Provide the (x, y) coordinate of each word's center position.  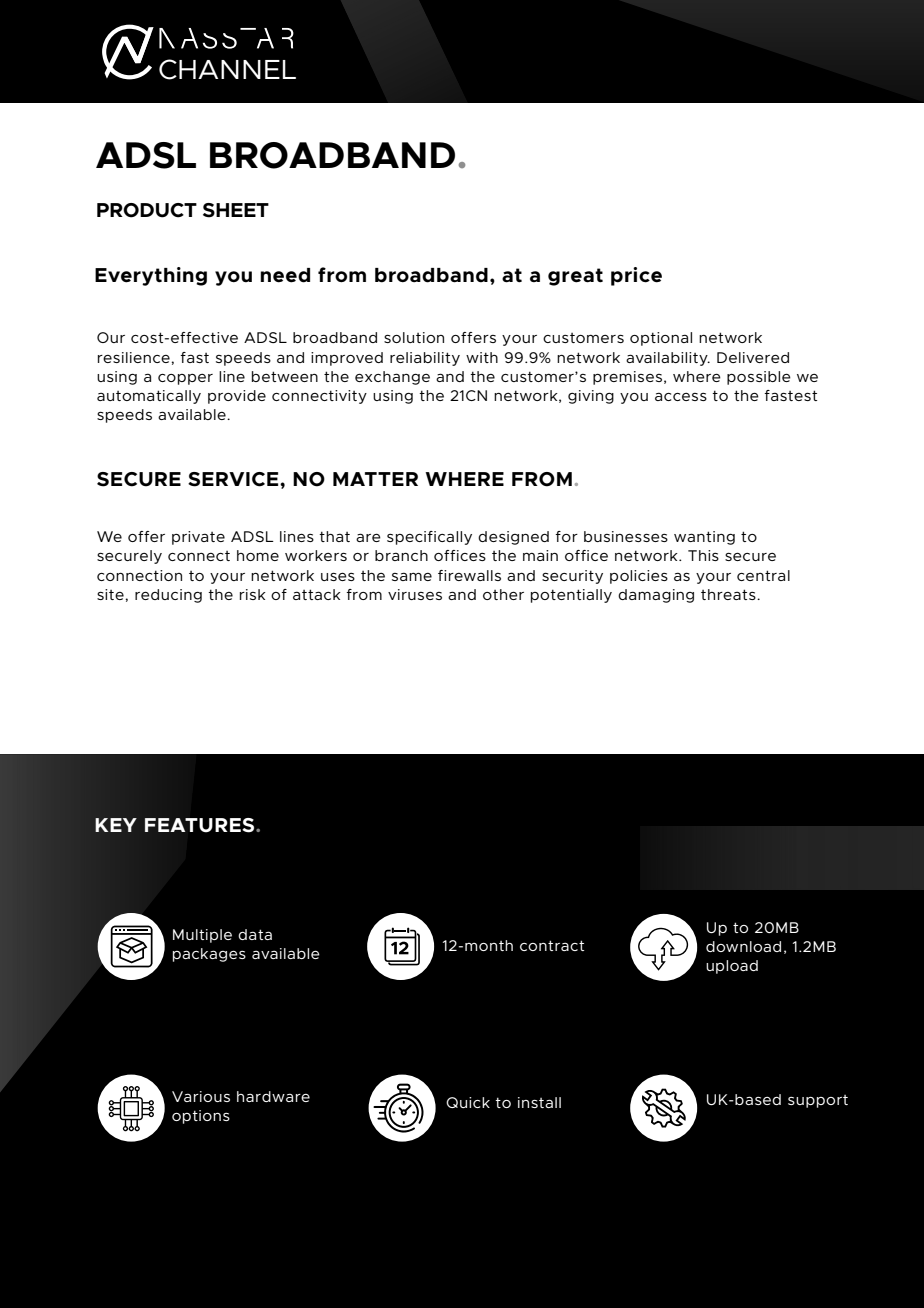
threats (729, 594)
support (818, 1101)
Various (201, 1096)
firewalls (469, 575)
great (575, 277)
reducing (168, 596)
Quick (468, 1102)
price (636, 276)
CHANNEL (227, 69)
